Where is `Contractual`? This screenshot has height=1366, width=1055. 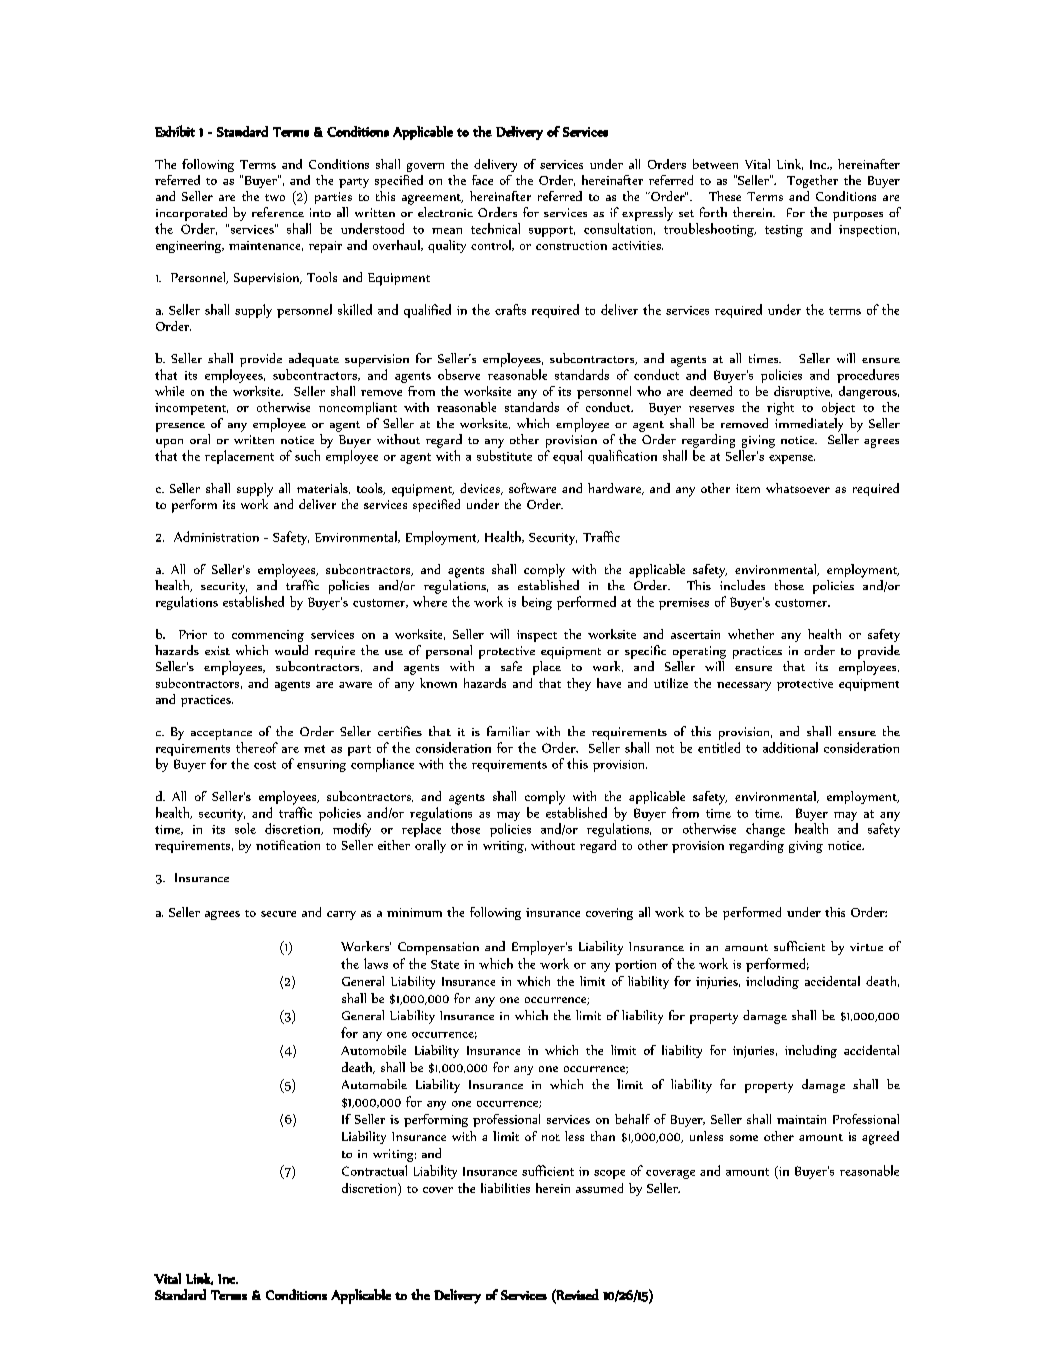 Contractual is located at coordinates (374, 1170).
